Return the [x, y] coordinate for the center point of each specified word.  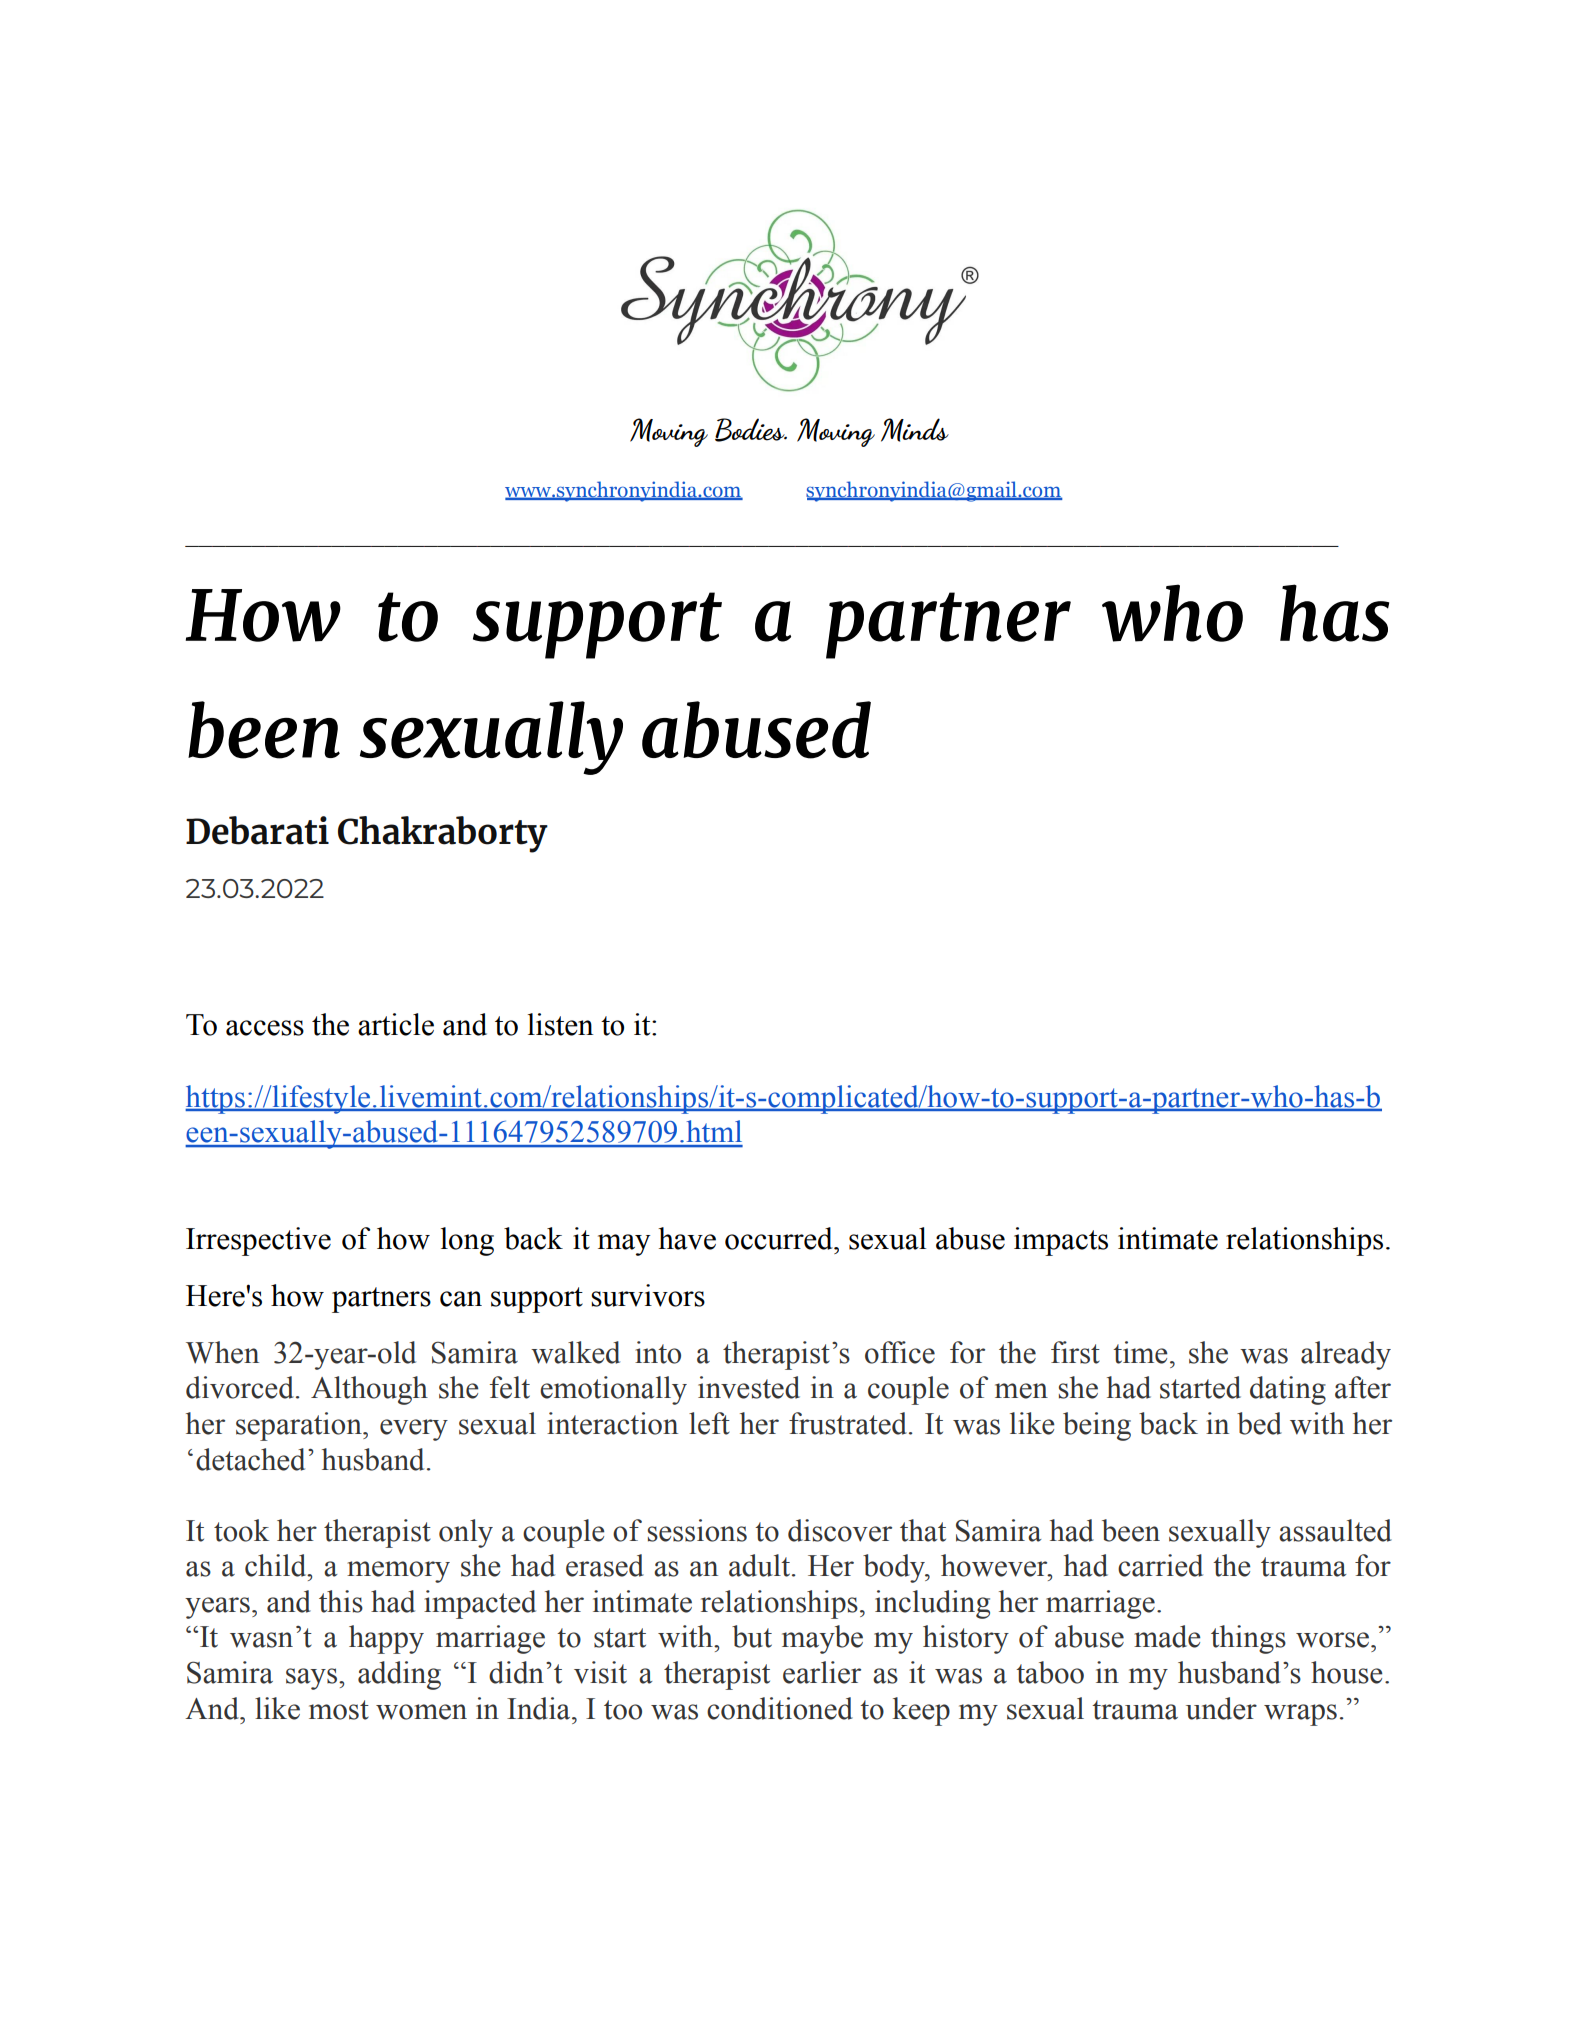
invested [749, 1387]
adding [399, 1675]
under [1221, 1708]
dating [1288, 1390]
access [265, 1028]
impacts [1061, 1241]
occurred [780, 1238]
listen [560, 1024]
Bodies [751, 430]
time [1140, 1352]
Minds [915, 430]
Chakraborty [443, 834]
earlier [822, 1672]
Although [369, 1390]
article [396, 1024]
